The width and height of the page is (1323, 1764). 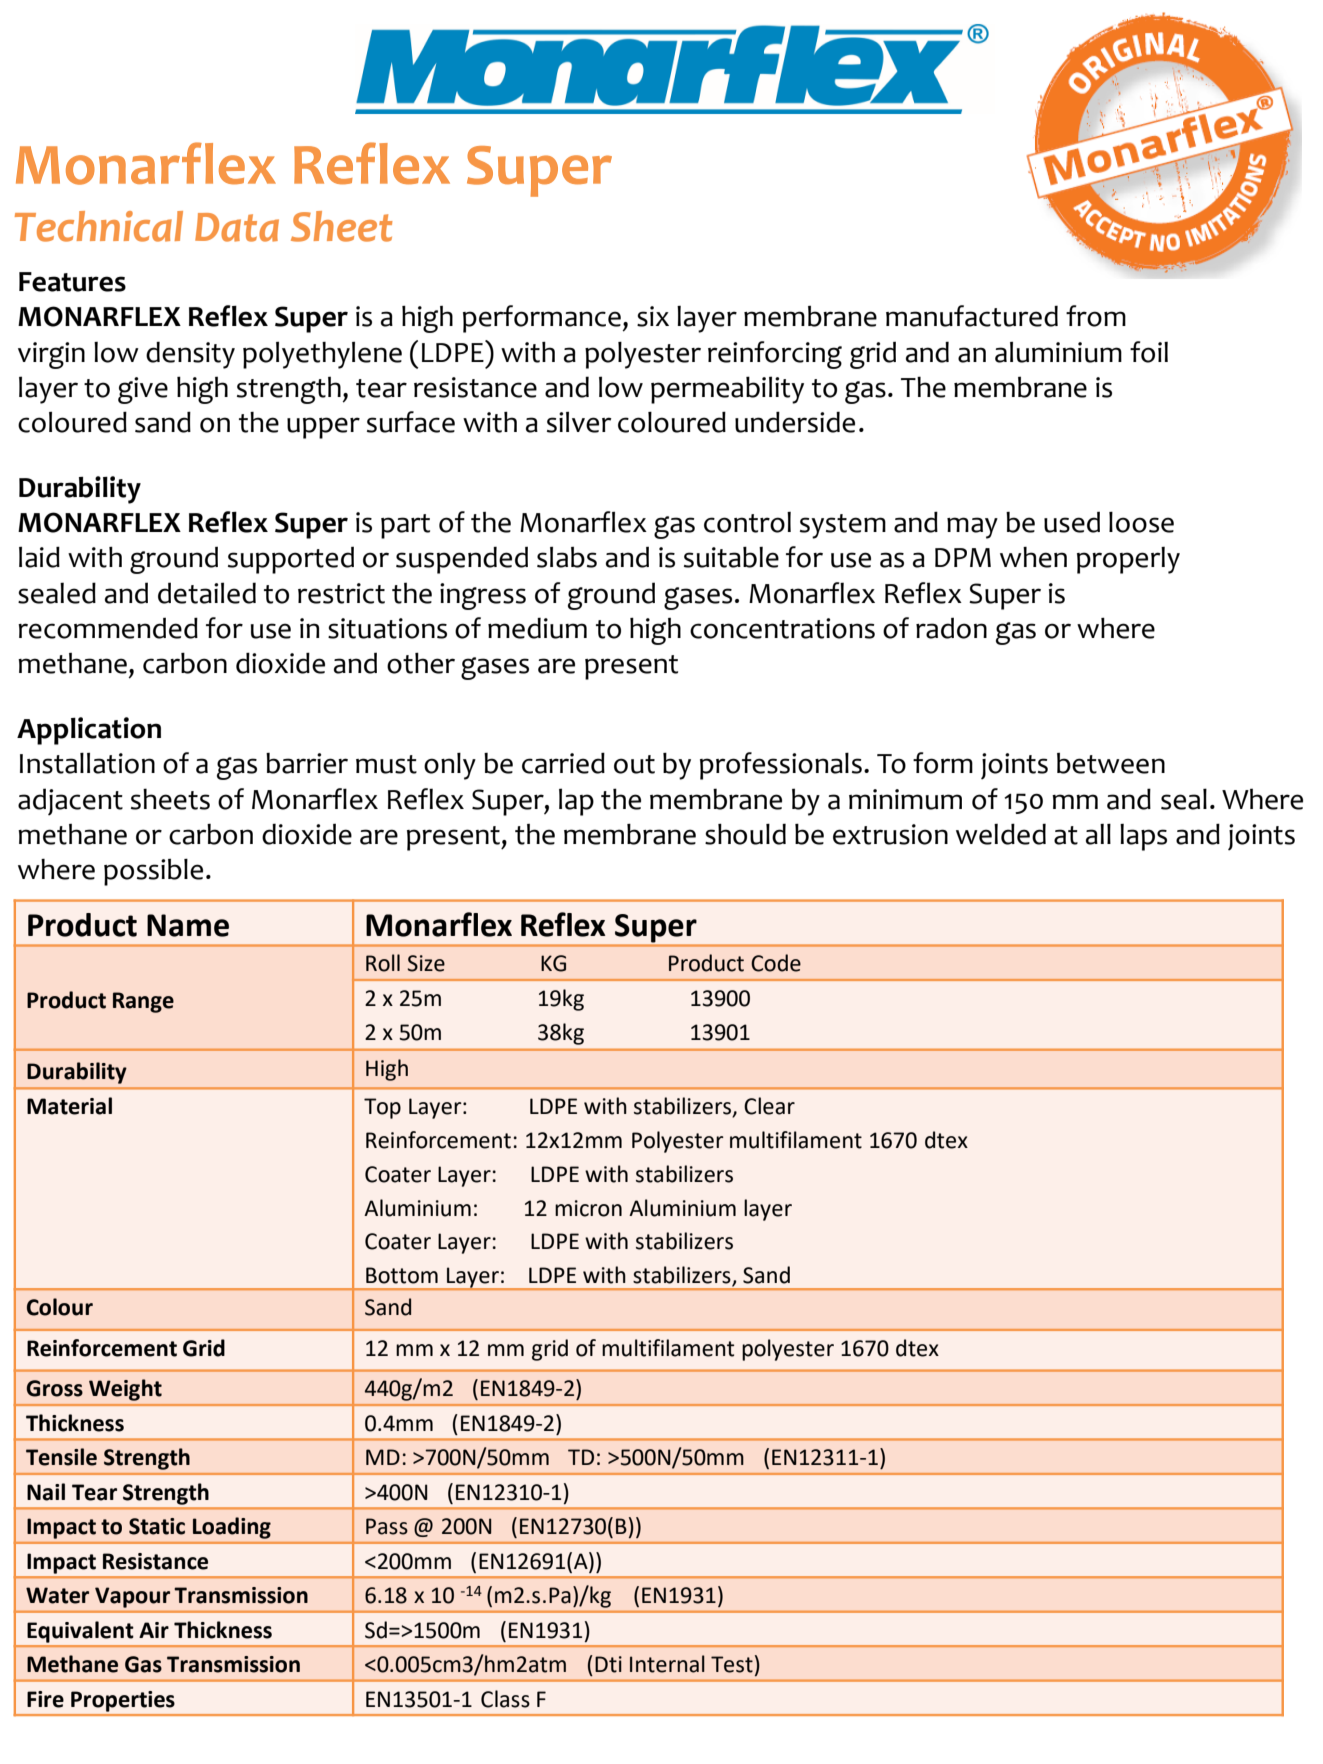 What do you see at coordinates (653, 316) in the page?
I see `six` at bounding box center [653, 316].
